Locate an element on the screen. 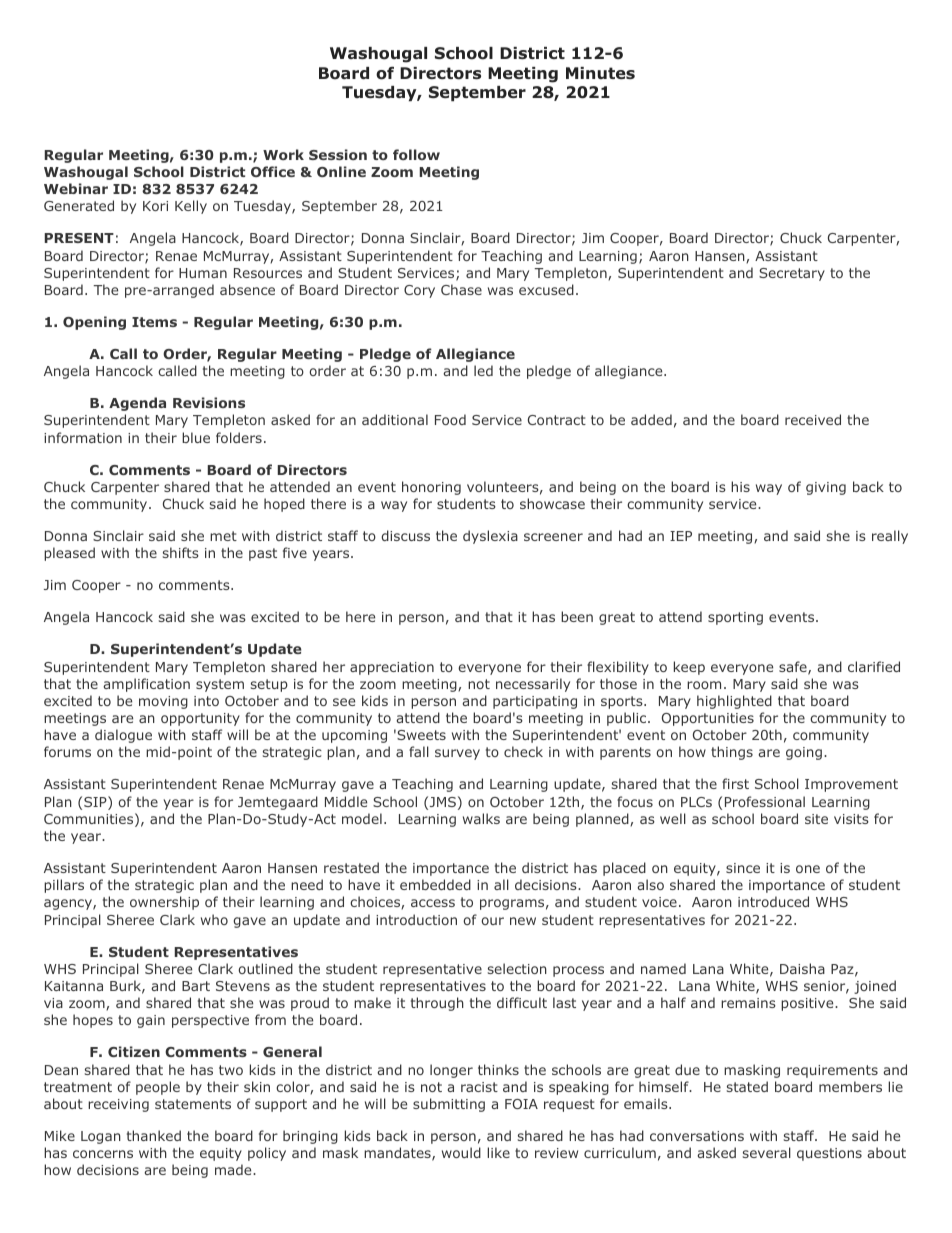 Image resolution: width=952 pixels, height=1233 pixels. follow is located at coordinates (416, 154).
